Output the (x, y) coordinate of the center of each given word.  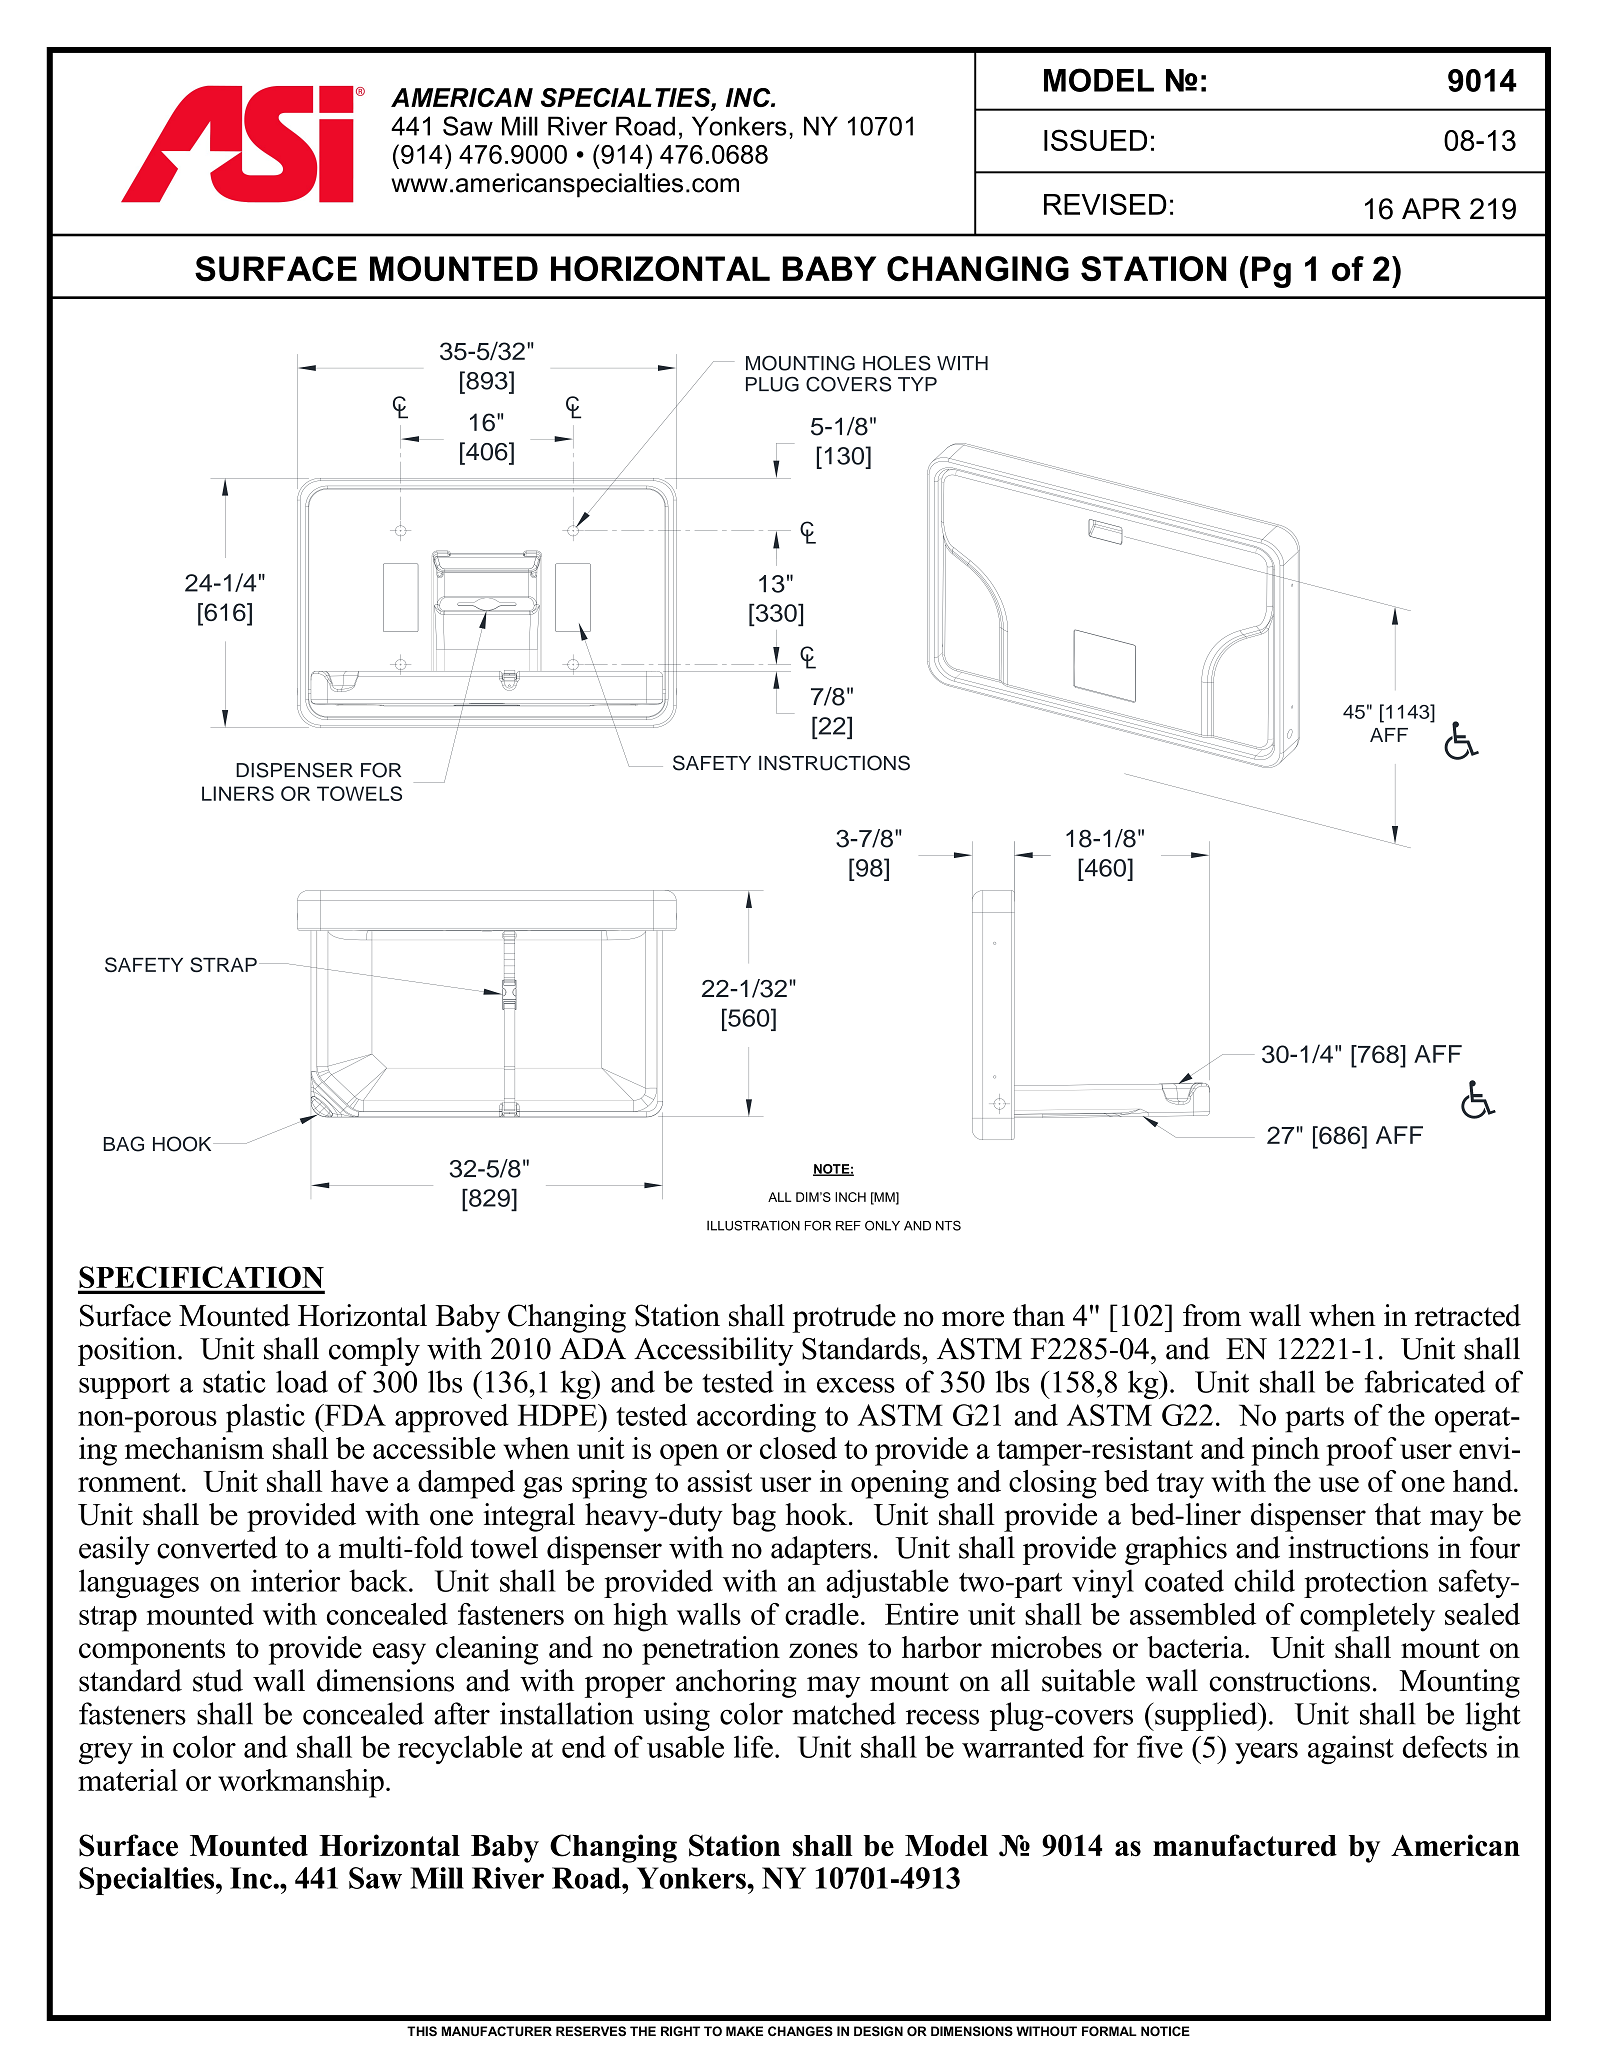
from (1212, 1315)
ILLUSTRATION (753, 1225)
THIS (422, 2031)
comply (374, 1351)
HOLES (897, 363)
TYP (917, 384)
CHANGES (800, 2031)
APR (1431, 208)
